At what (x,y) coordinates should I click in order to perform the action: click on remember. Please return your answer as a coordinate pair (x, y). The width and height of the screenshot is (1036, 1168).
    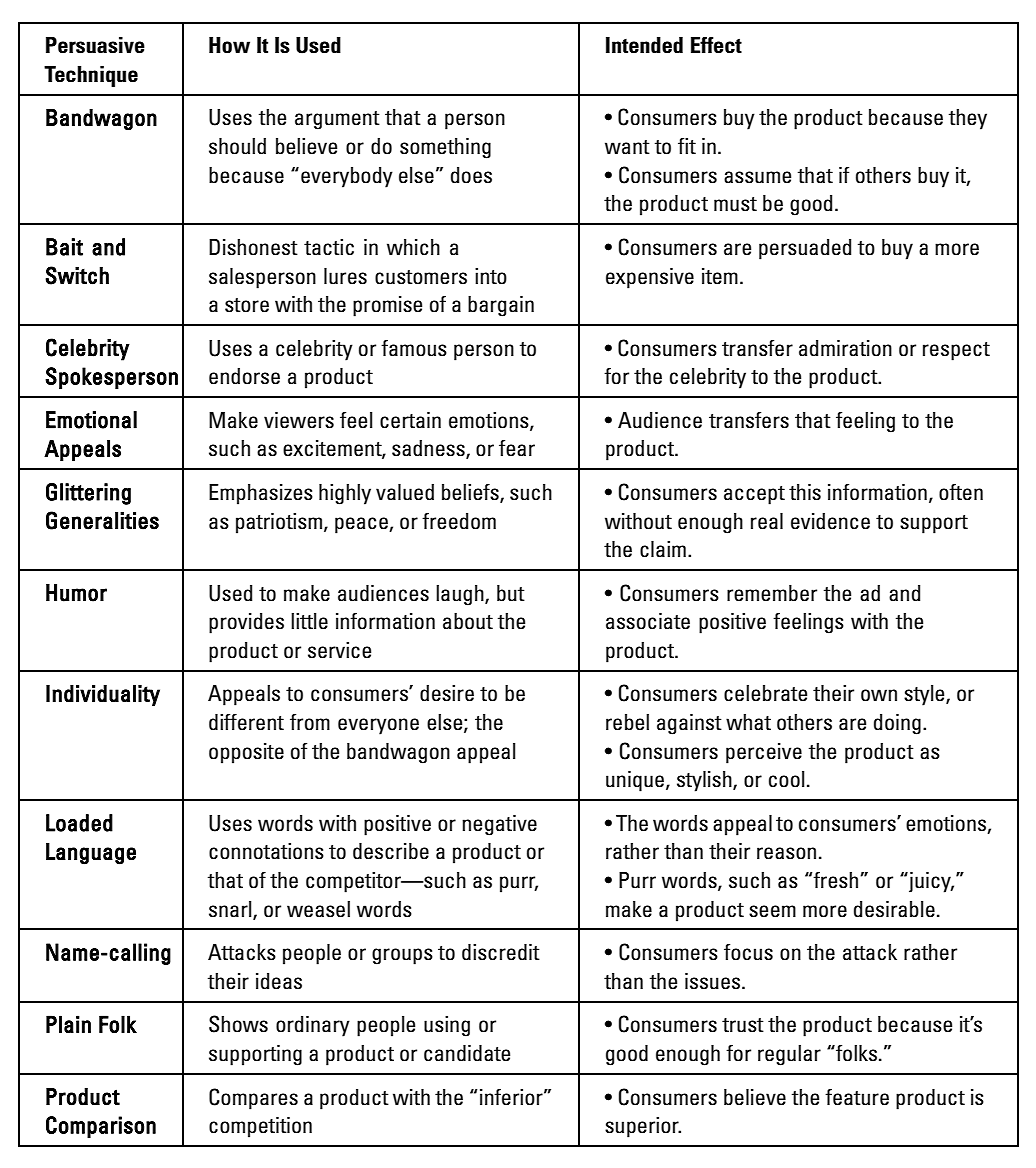
    Looking at the image, I should click on (772, 593).
